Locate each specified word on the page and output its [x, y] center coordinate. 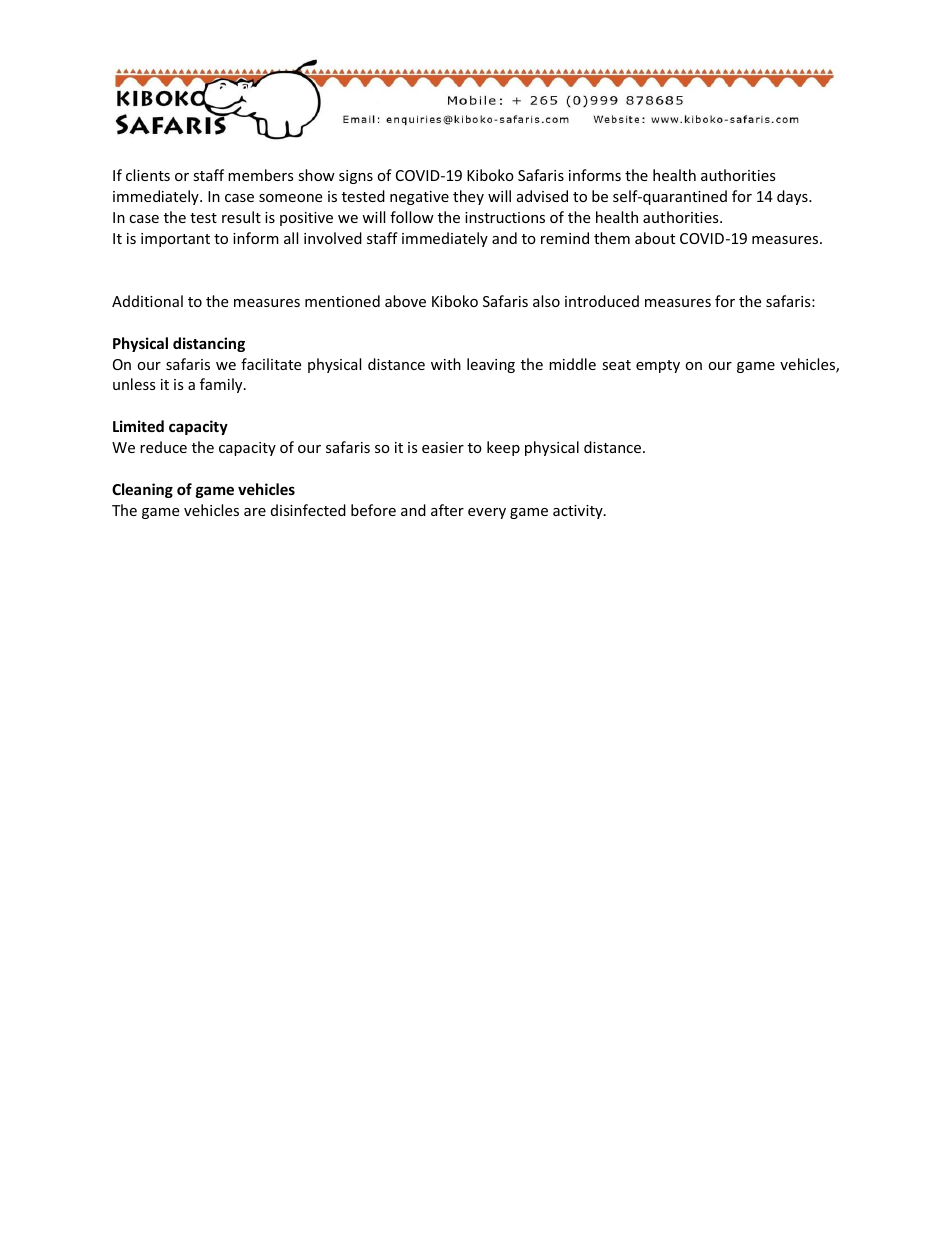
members [261, 175]
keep [503, 448]
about [655, 238]
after [447, 510]
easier [443, 447]
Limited [138, 426]
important [175, 240]
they [468, 197]
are [255, 512]
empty [658, 366]
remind [565, 238]
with [446, 364]
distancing [209, 344]
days [793, 197]
